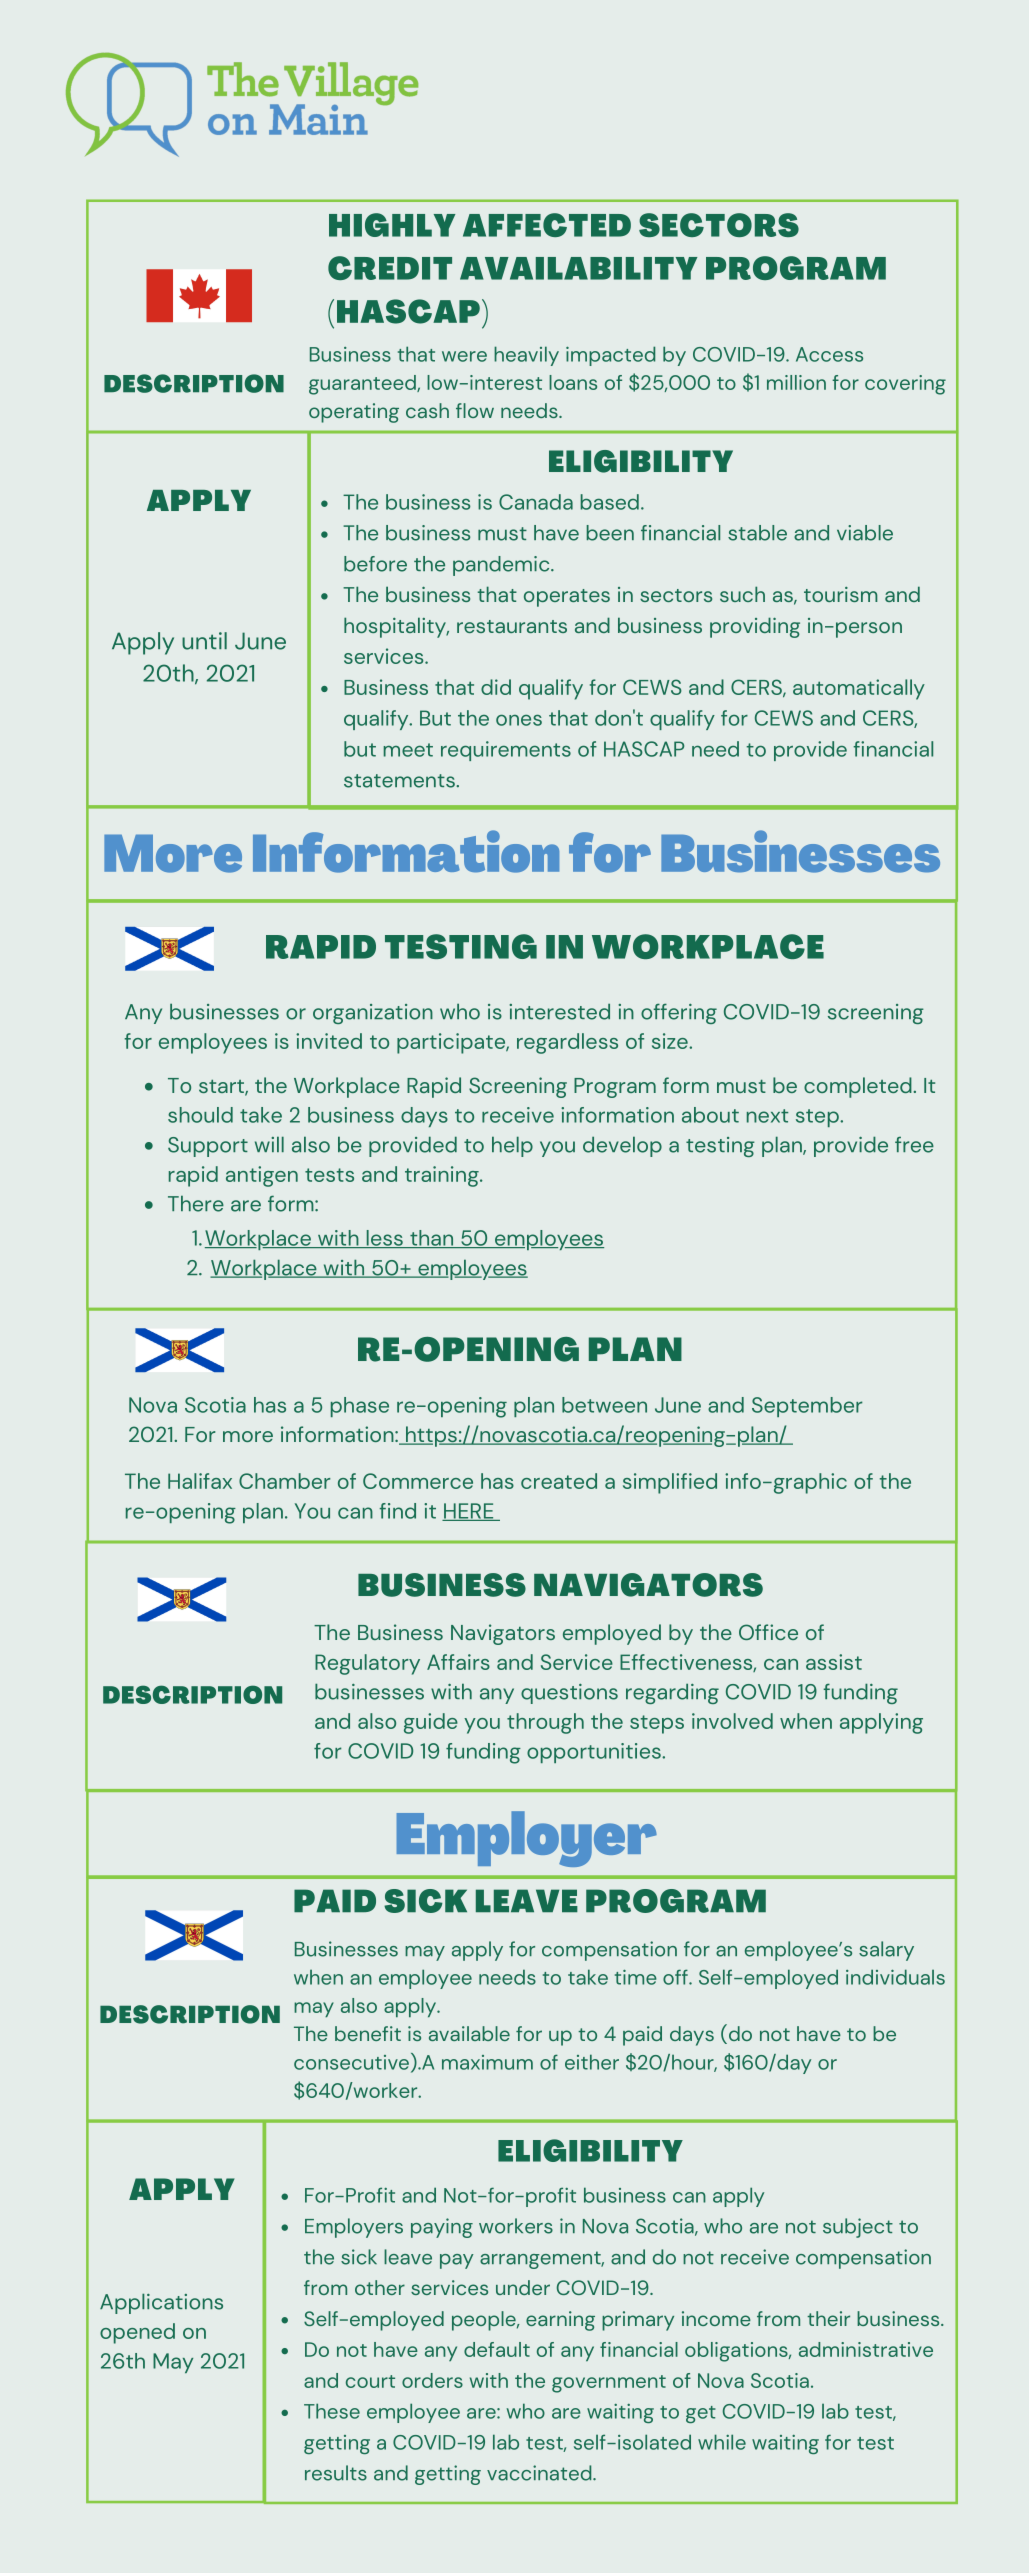 The image size is (1029, 2573). What do you see at coordinates (200, 1481) in the screenshot?
I see `Halifax` at bounding box center [200, 1481].
